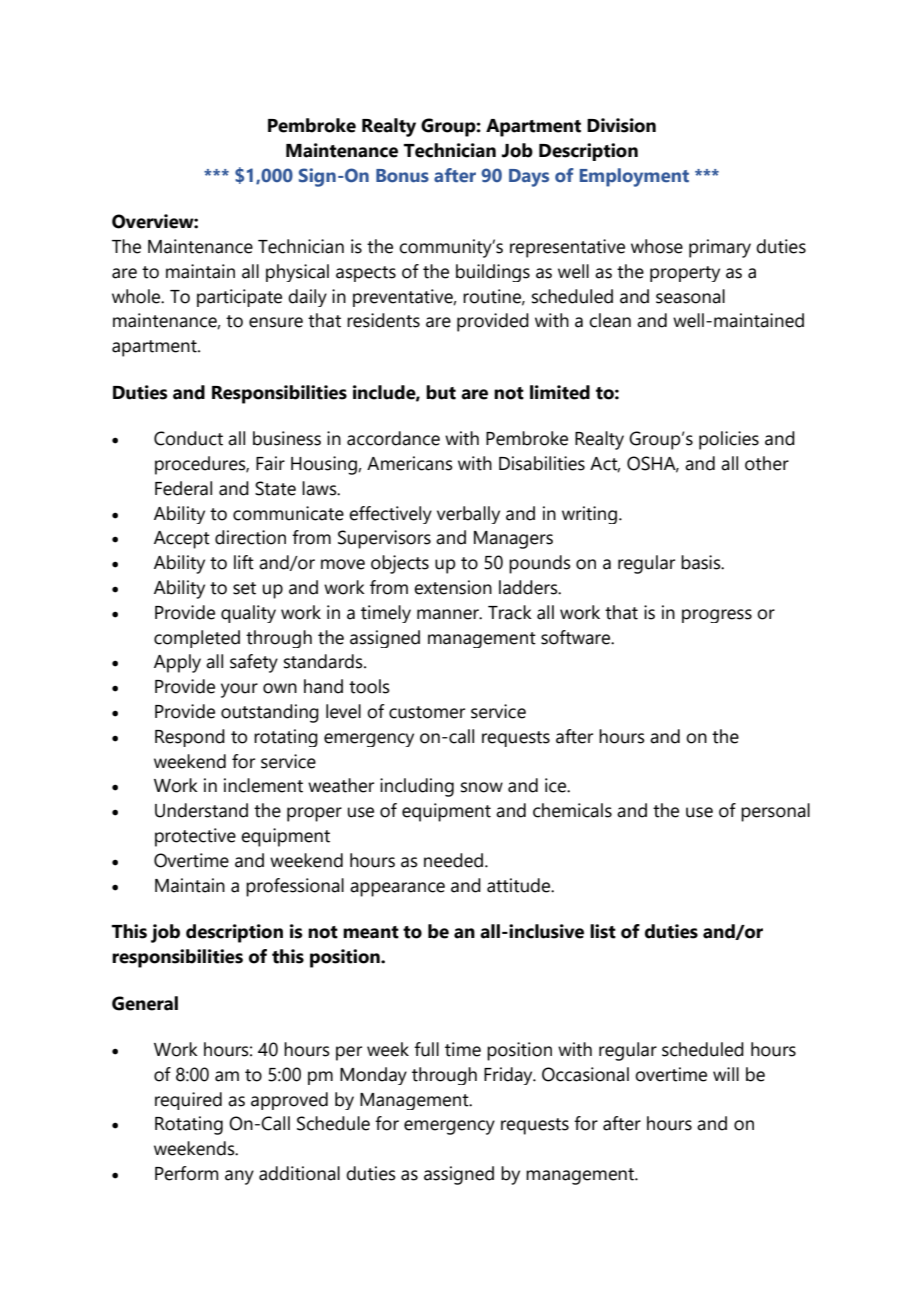  What do you see at coordinates (729, 440) in the screenshot?
I see `policies` at bounding box center [729, 440].
